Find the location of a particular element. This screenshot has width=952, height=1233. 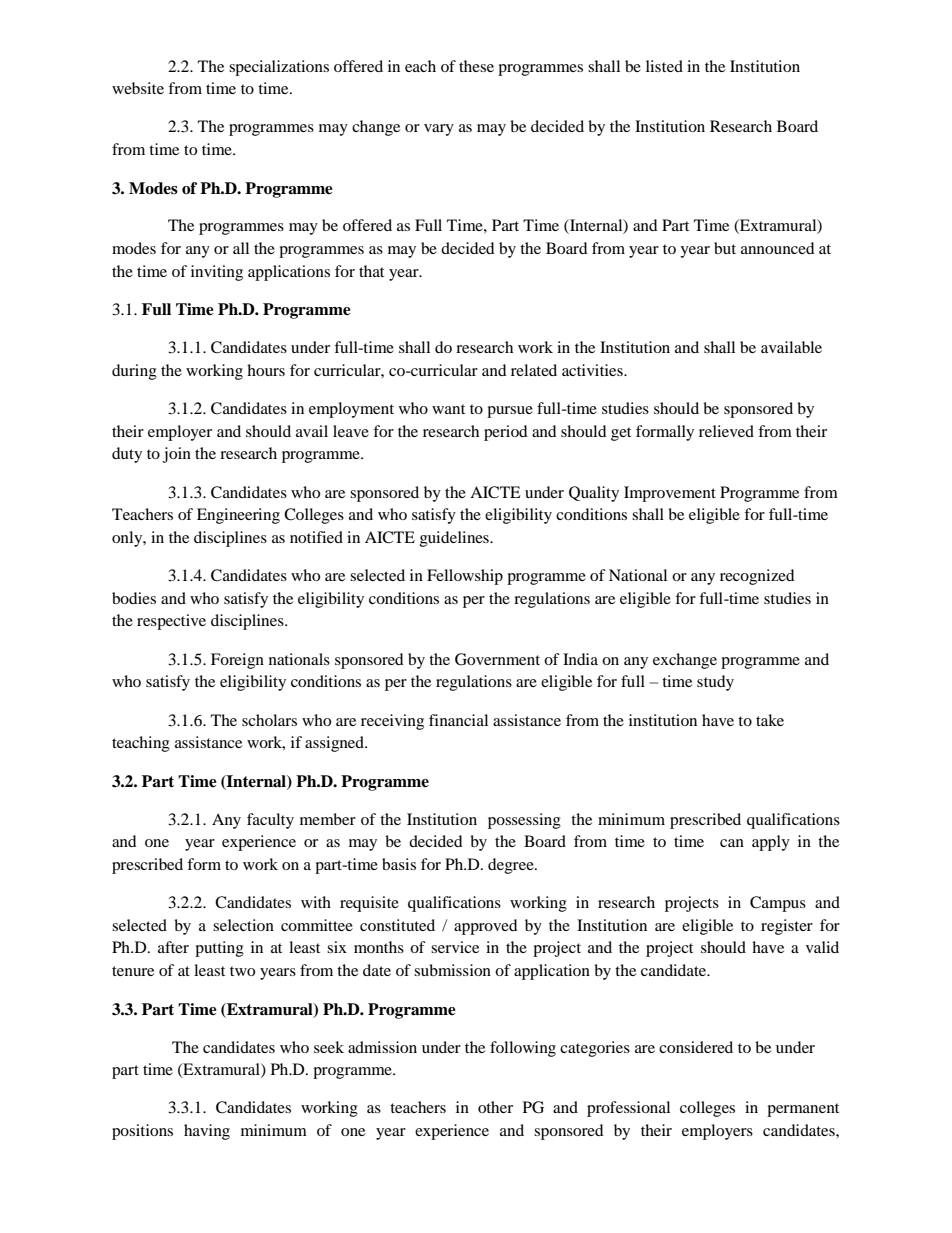

financial is located at coordinates (458, 720).
